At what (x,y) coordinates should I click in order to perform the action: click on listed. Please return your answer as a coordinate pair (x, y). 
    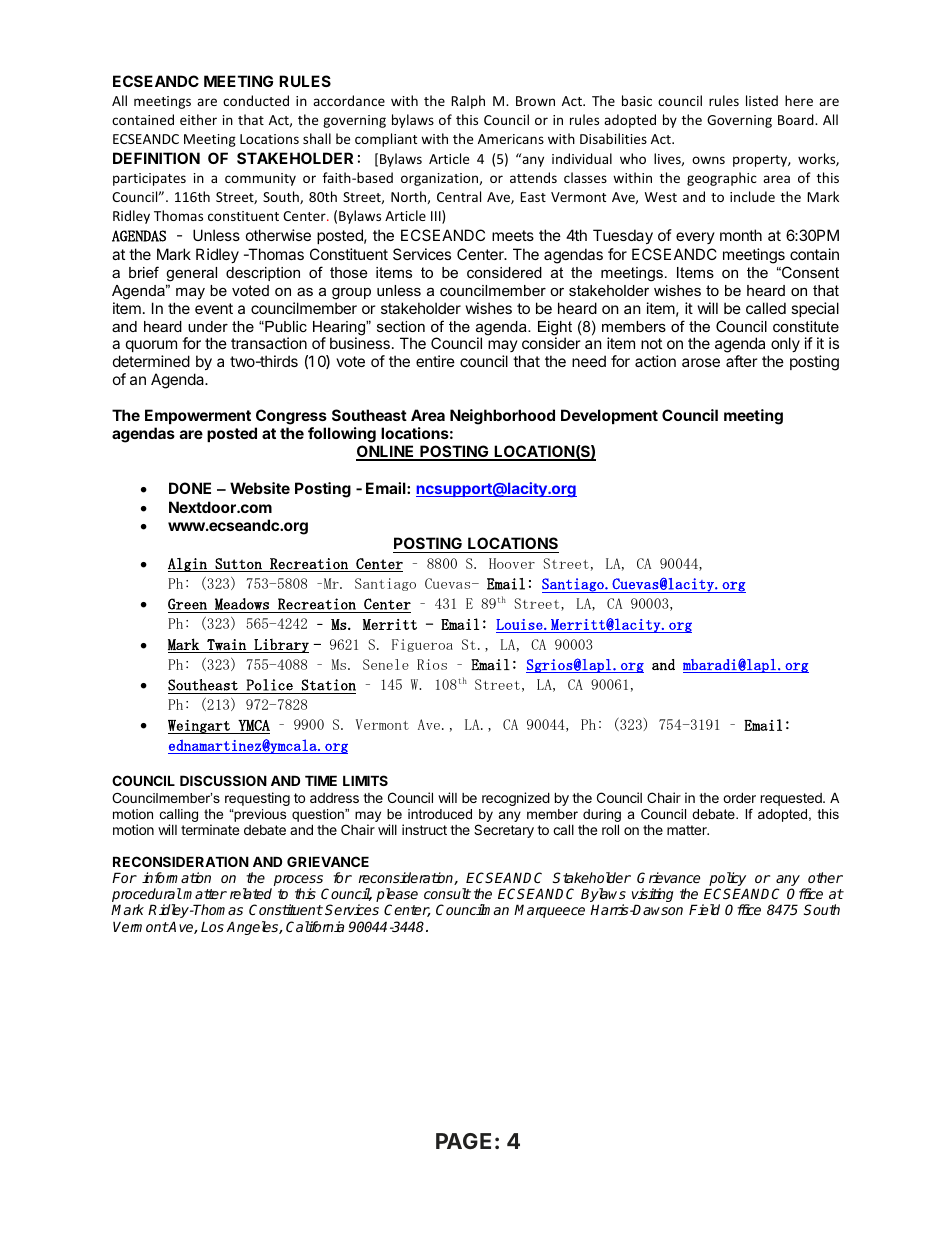
    Looking at the image, I should click on (762, 100).
